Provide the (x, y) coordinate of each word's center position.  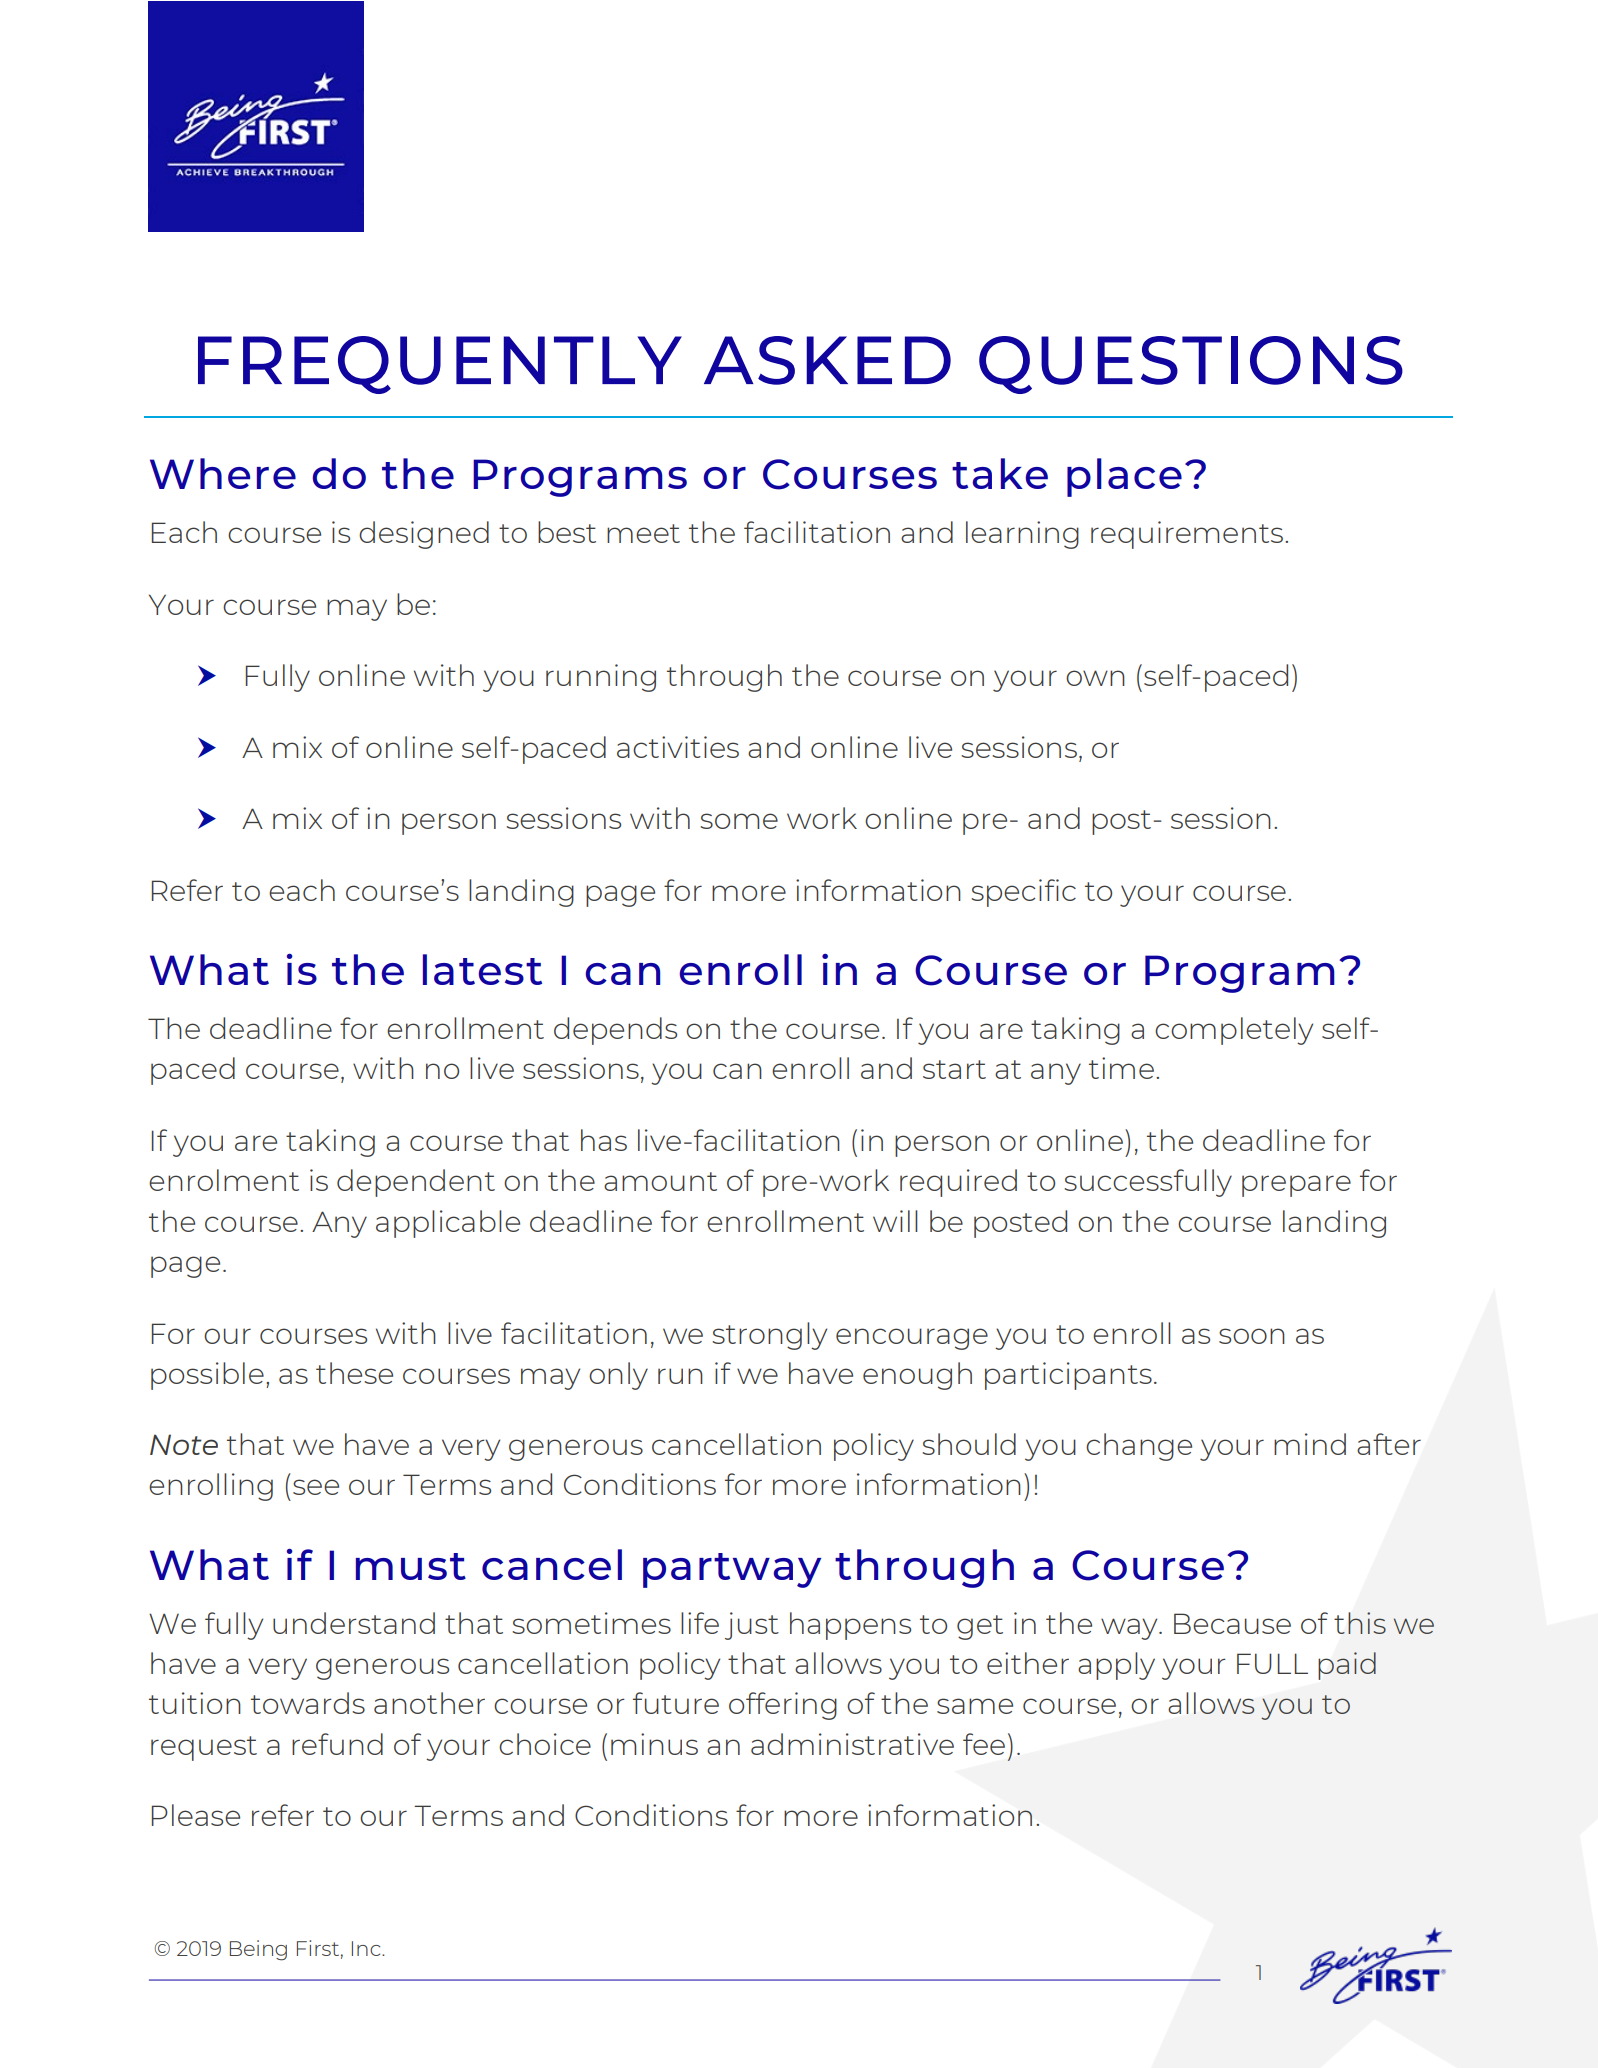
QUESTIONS (1191, 365)
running (601, 678)
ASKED (827, 360)
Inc (367, 1948)
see (316, 1487)
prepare (1296, 1186)
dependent (416, 1183)
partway (732, 1570)
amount (660, 1181)
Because (1232, 1623)
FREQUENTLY (440, 365)
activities (678, 747)
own (1095, 678)
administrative (852, 1744)
